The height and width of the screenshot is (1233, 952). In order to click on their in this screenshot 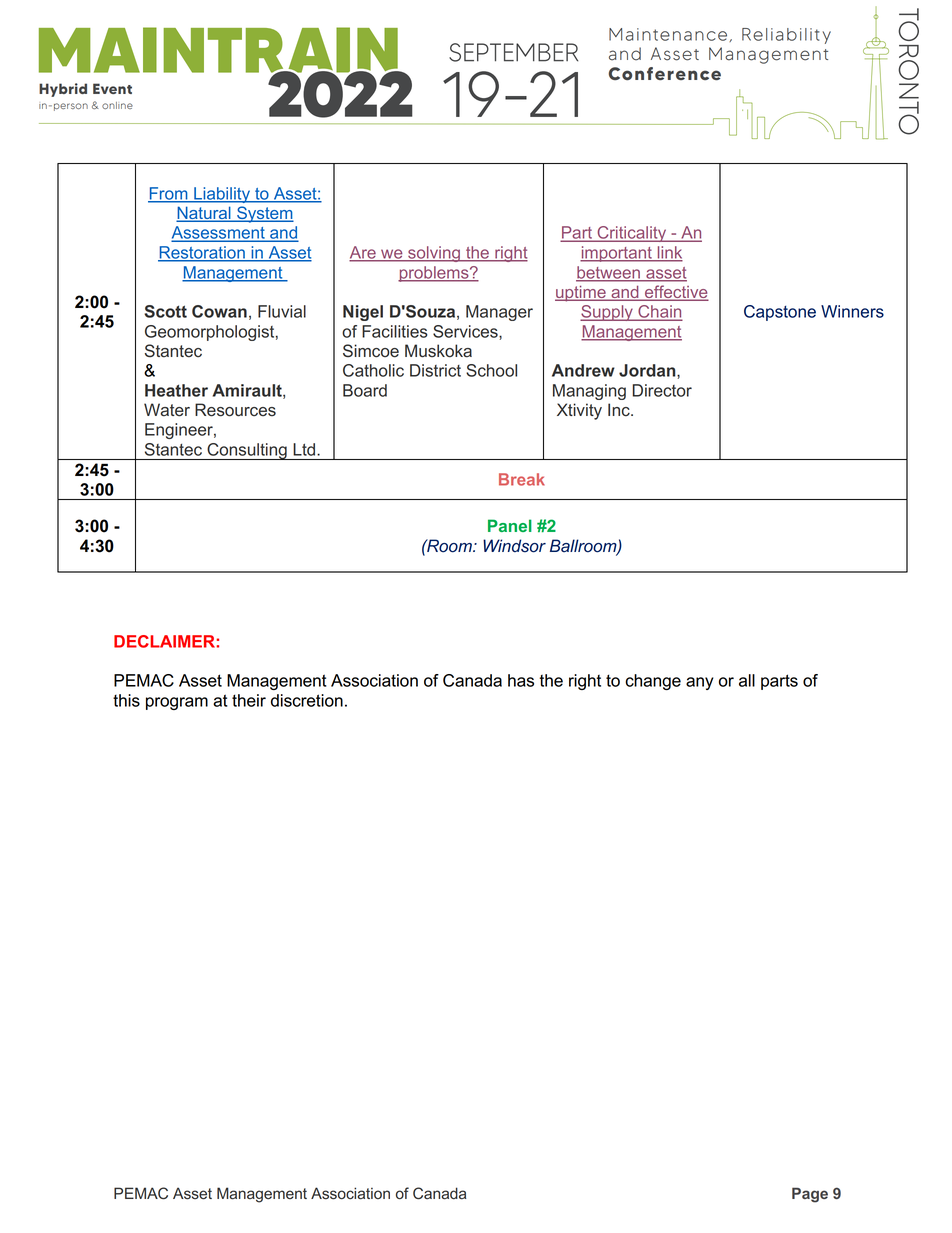, I will do `click(249, 700)`.
